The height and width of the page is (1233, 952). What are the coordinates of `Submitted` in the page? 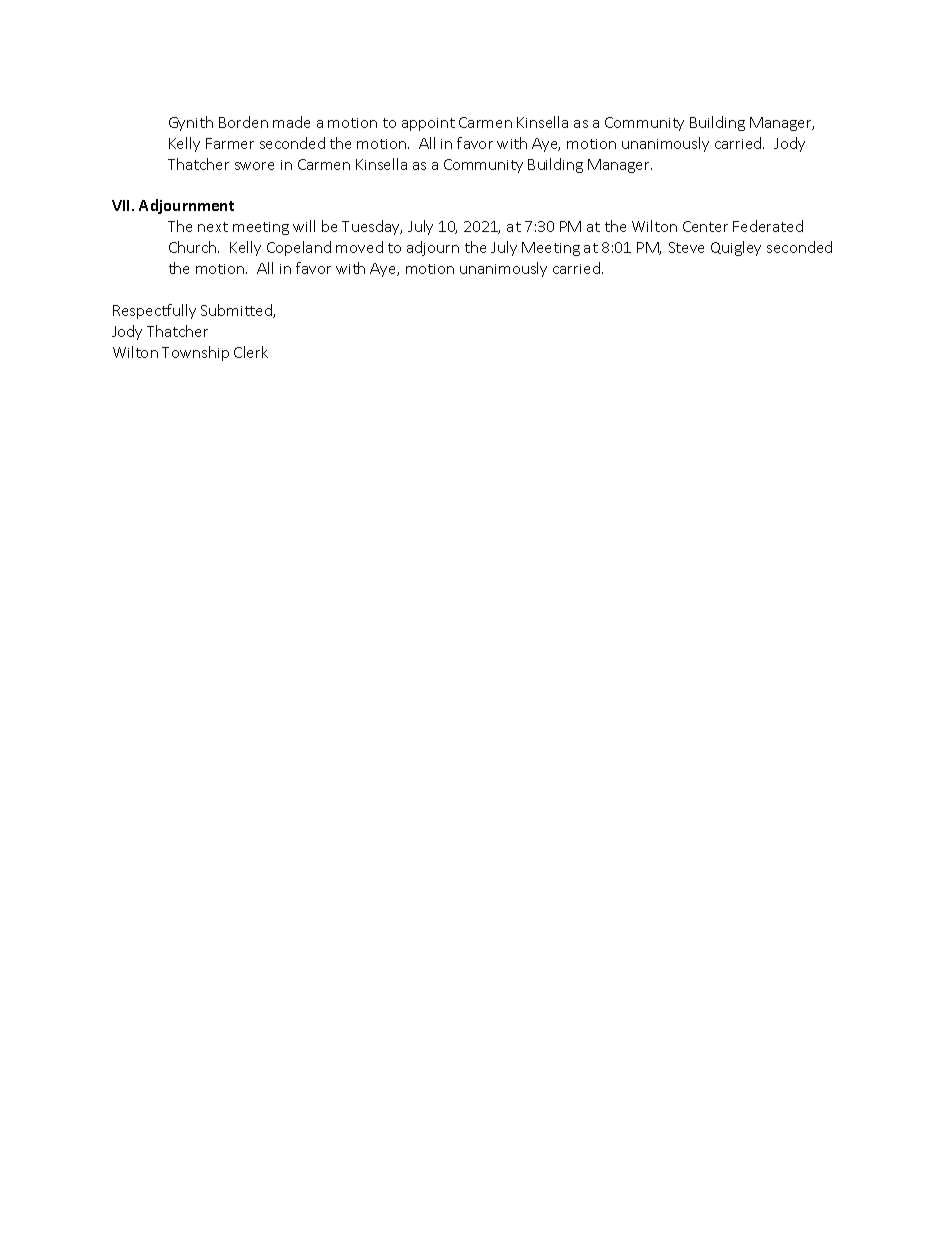 It's located at (237, 311).
